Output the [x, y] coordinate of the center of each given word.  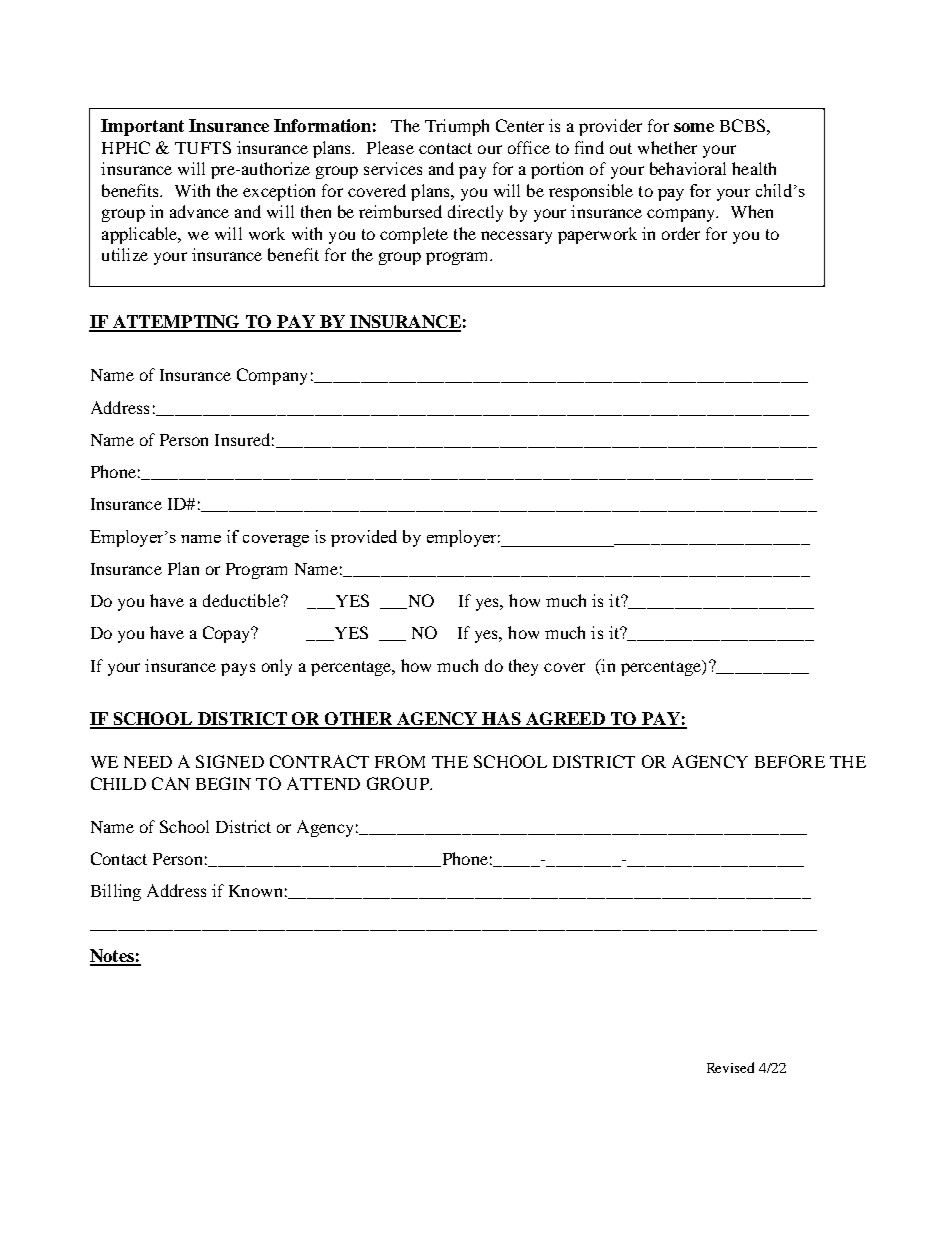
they [523, 667]
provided [364, 538]
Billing [116, 892]
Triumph [457, 127]
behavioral [688, 168]
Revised [730, 1067]
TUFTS [203, 147]
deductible [242, 600]
